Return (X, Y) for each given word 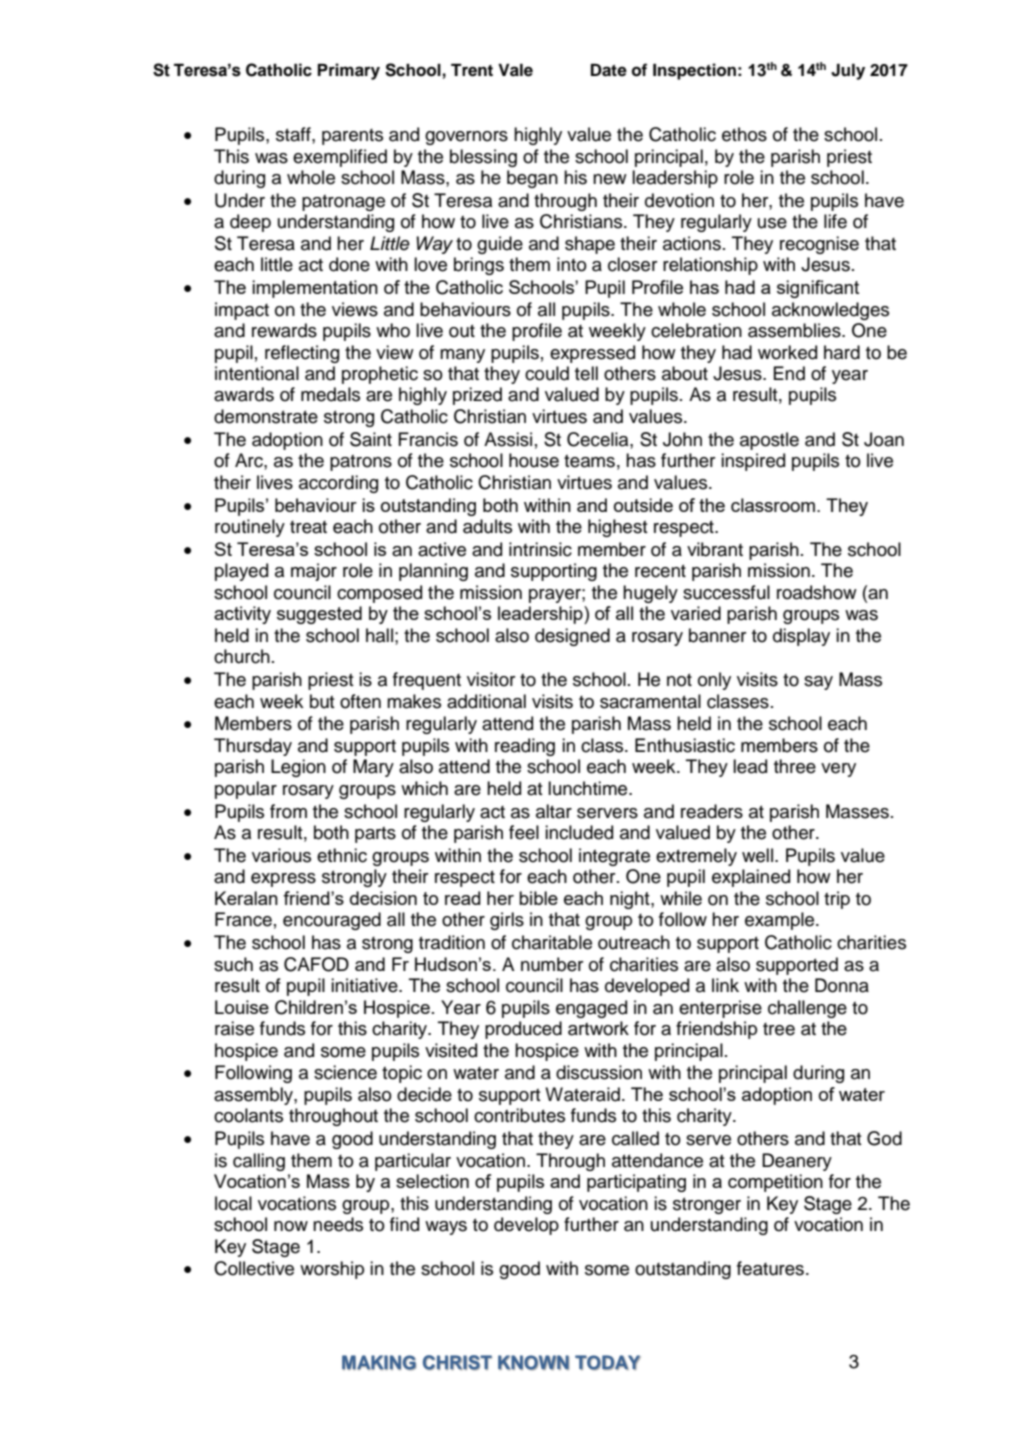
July (848, 72)
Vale (515, 70)
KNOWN (533, 1362)
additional (486, 701)
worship (332, 1270)
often (360, 701)
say (818, 683)
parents (352, 137)
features (770, 1268)
